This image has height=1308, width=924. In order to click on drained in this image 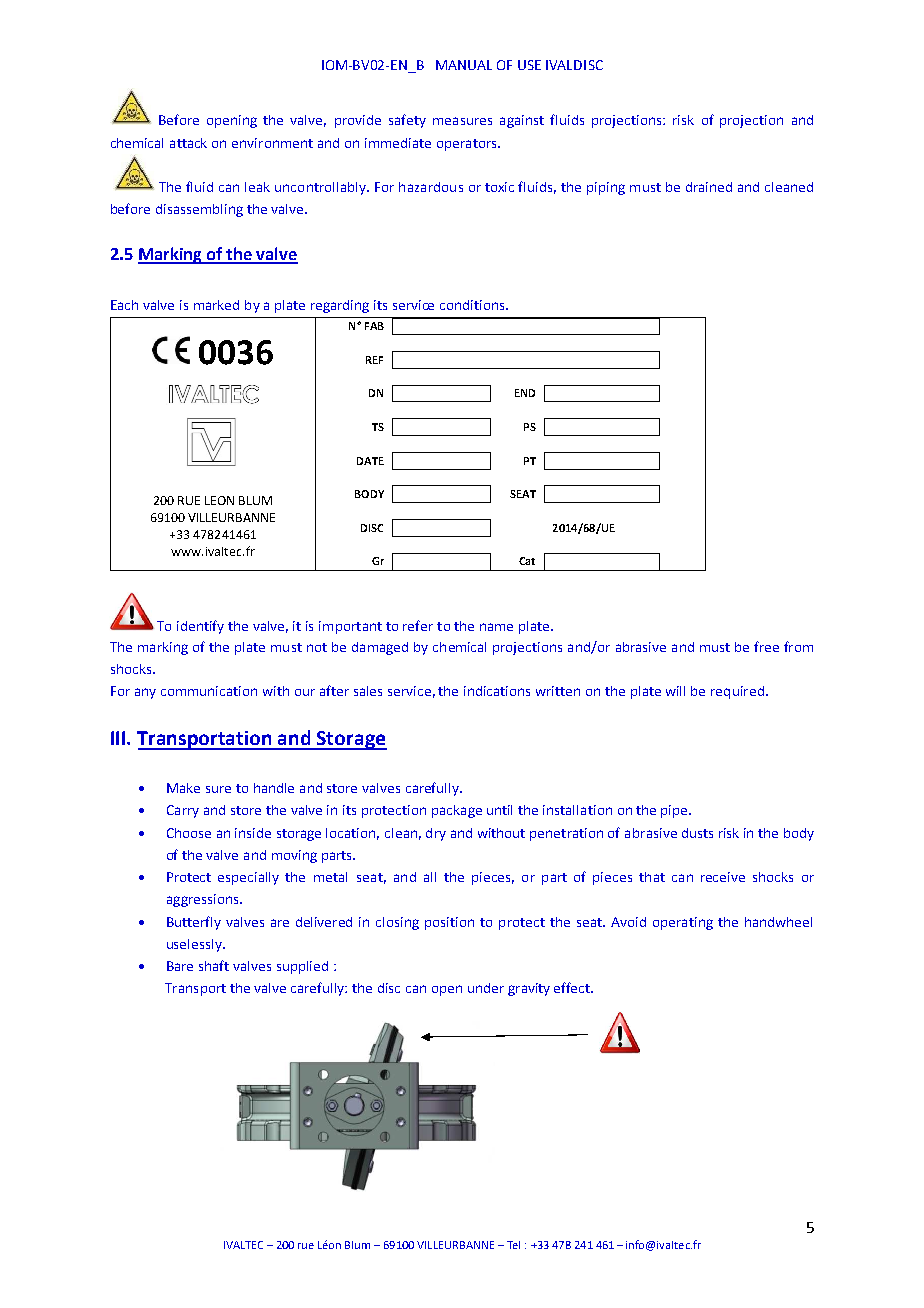, I will do `click(709, 187)`.
